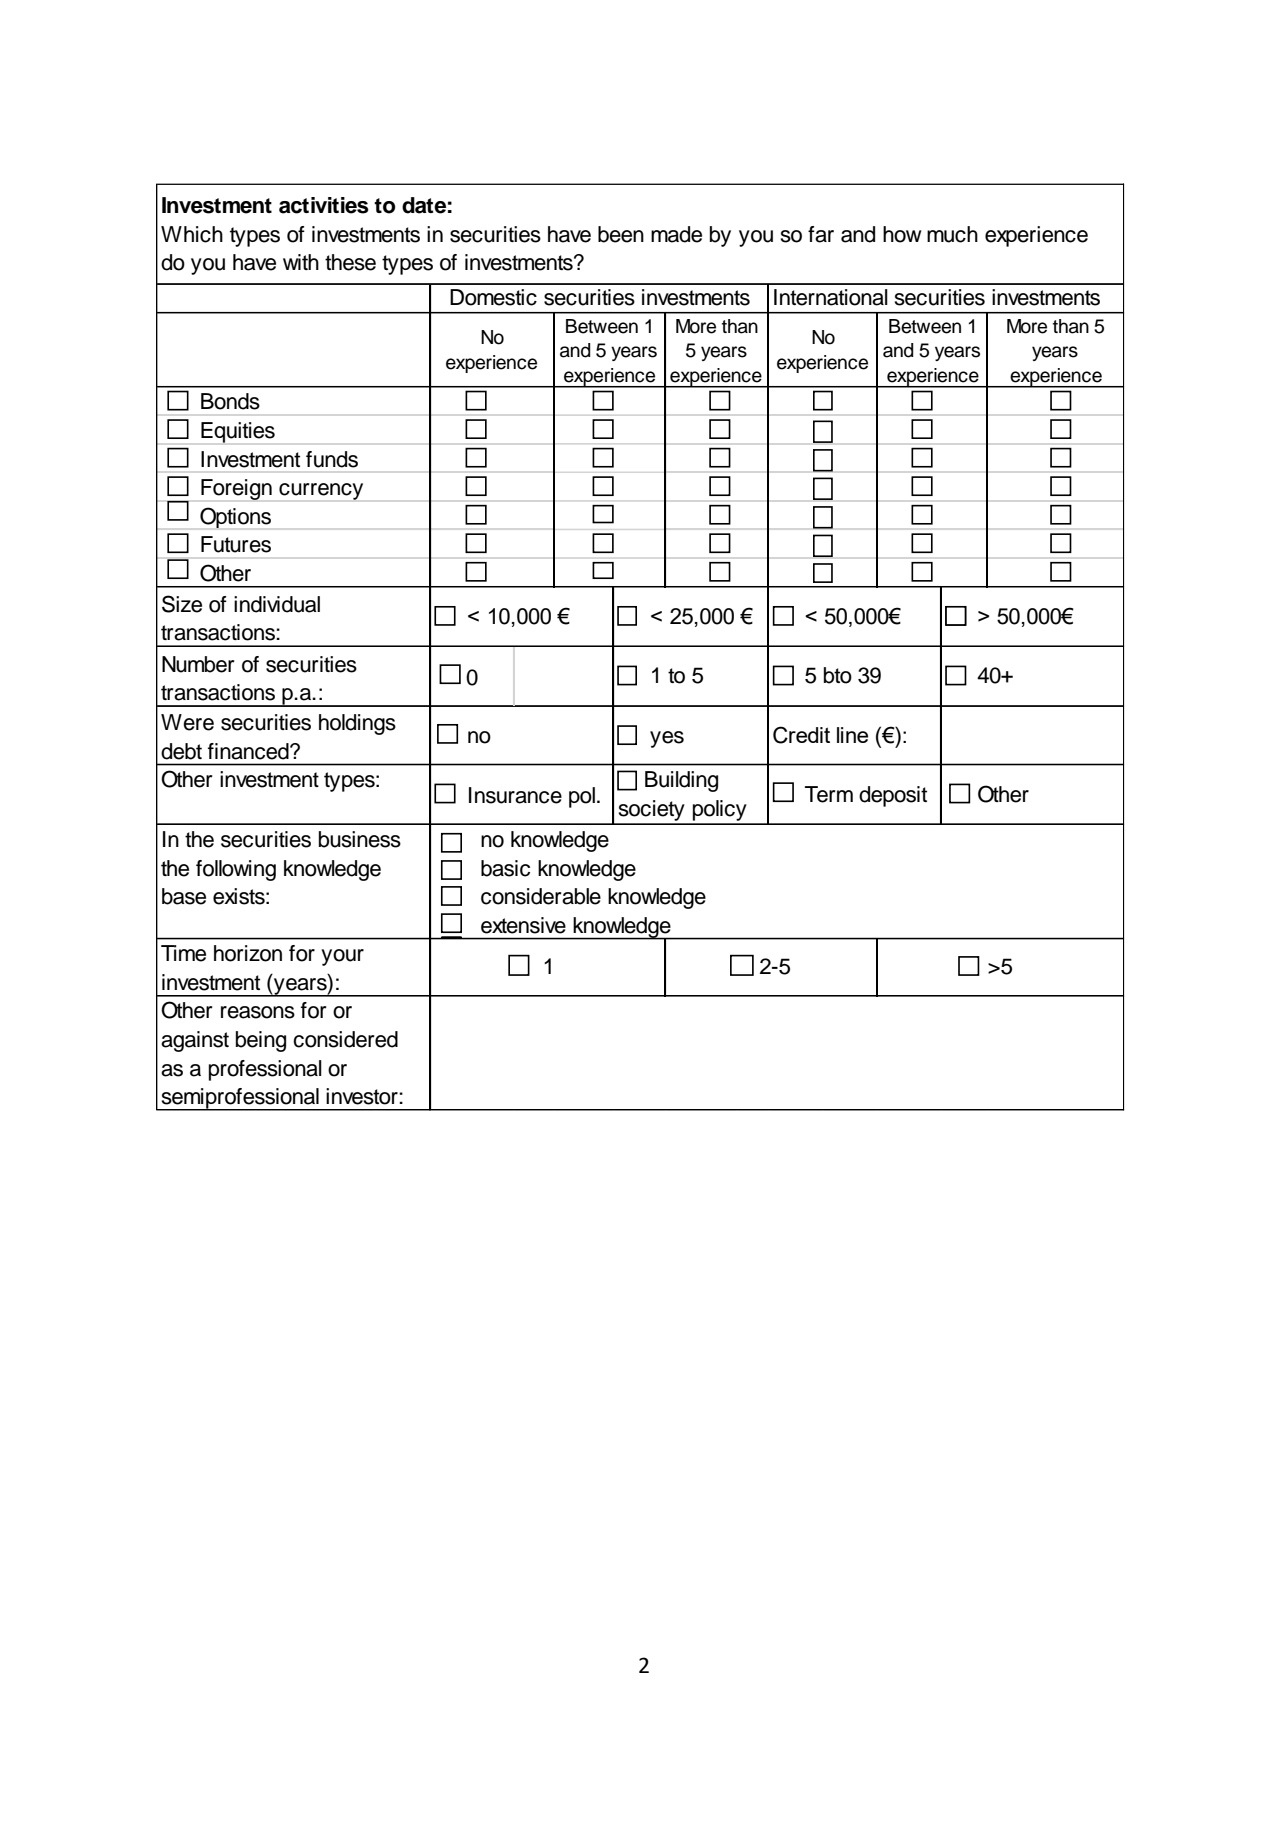 The image size is (1288, 1822). What do you see at coordinates (621, 234) in the screenshot?
I see `been` at bounding box center [621, 234].
